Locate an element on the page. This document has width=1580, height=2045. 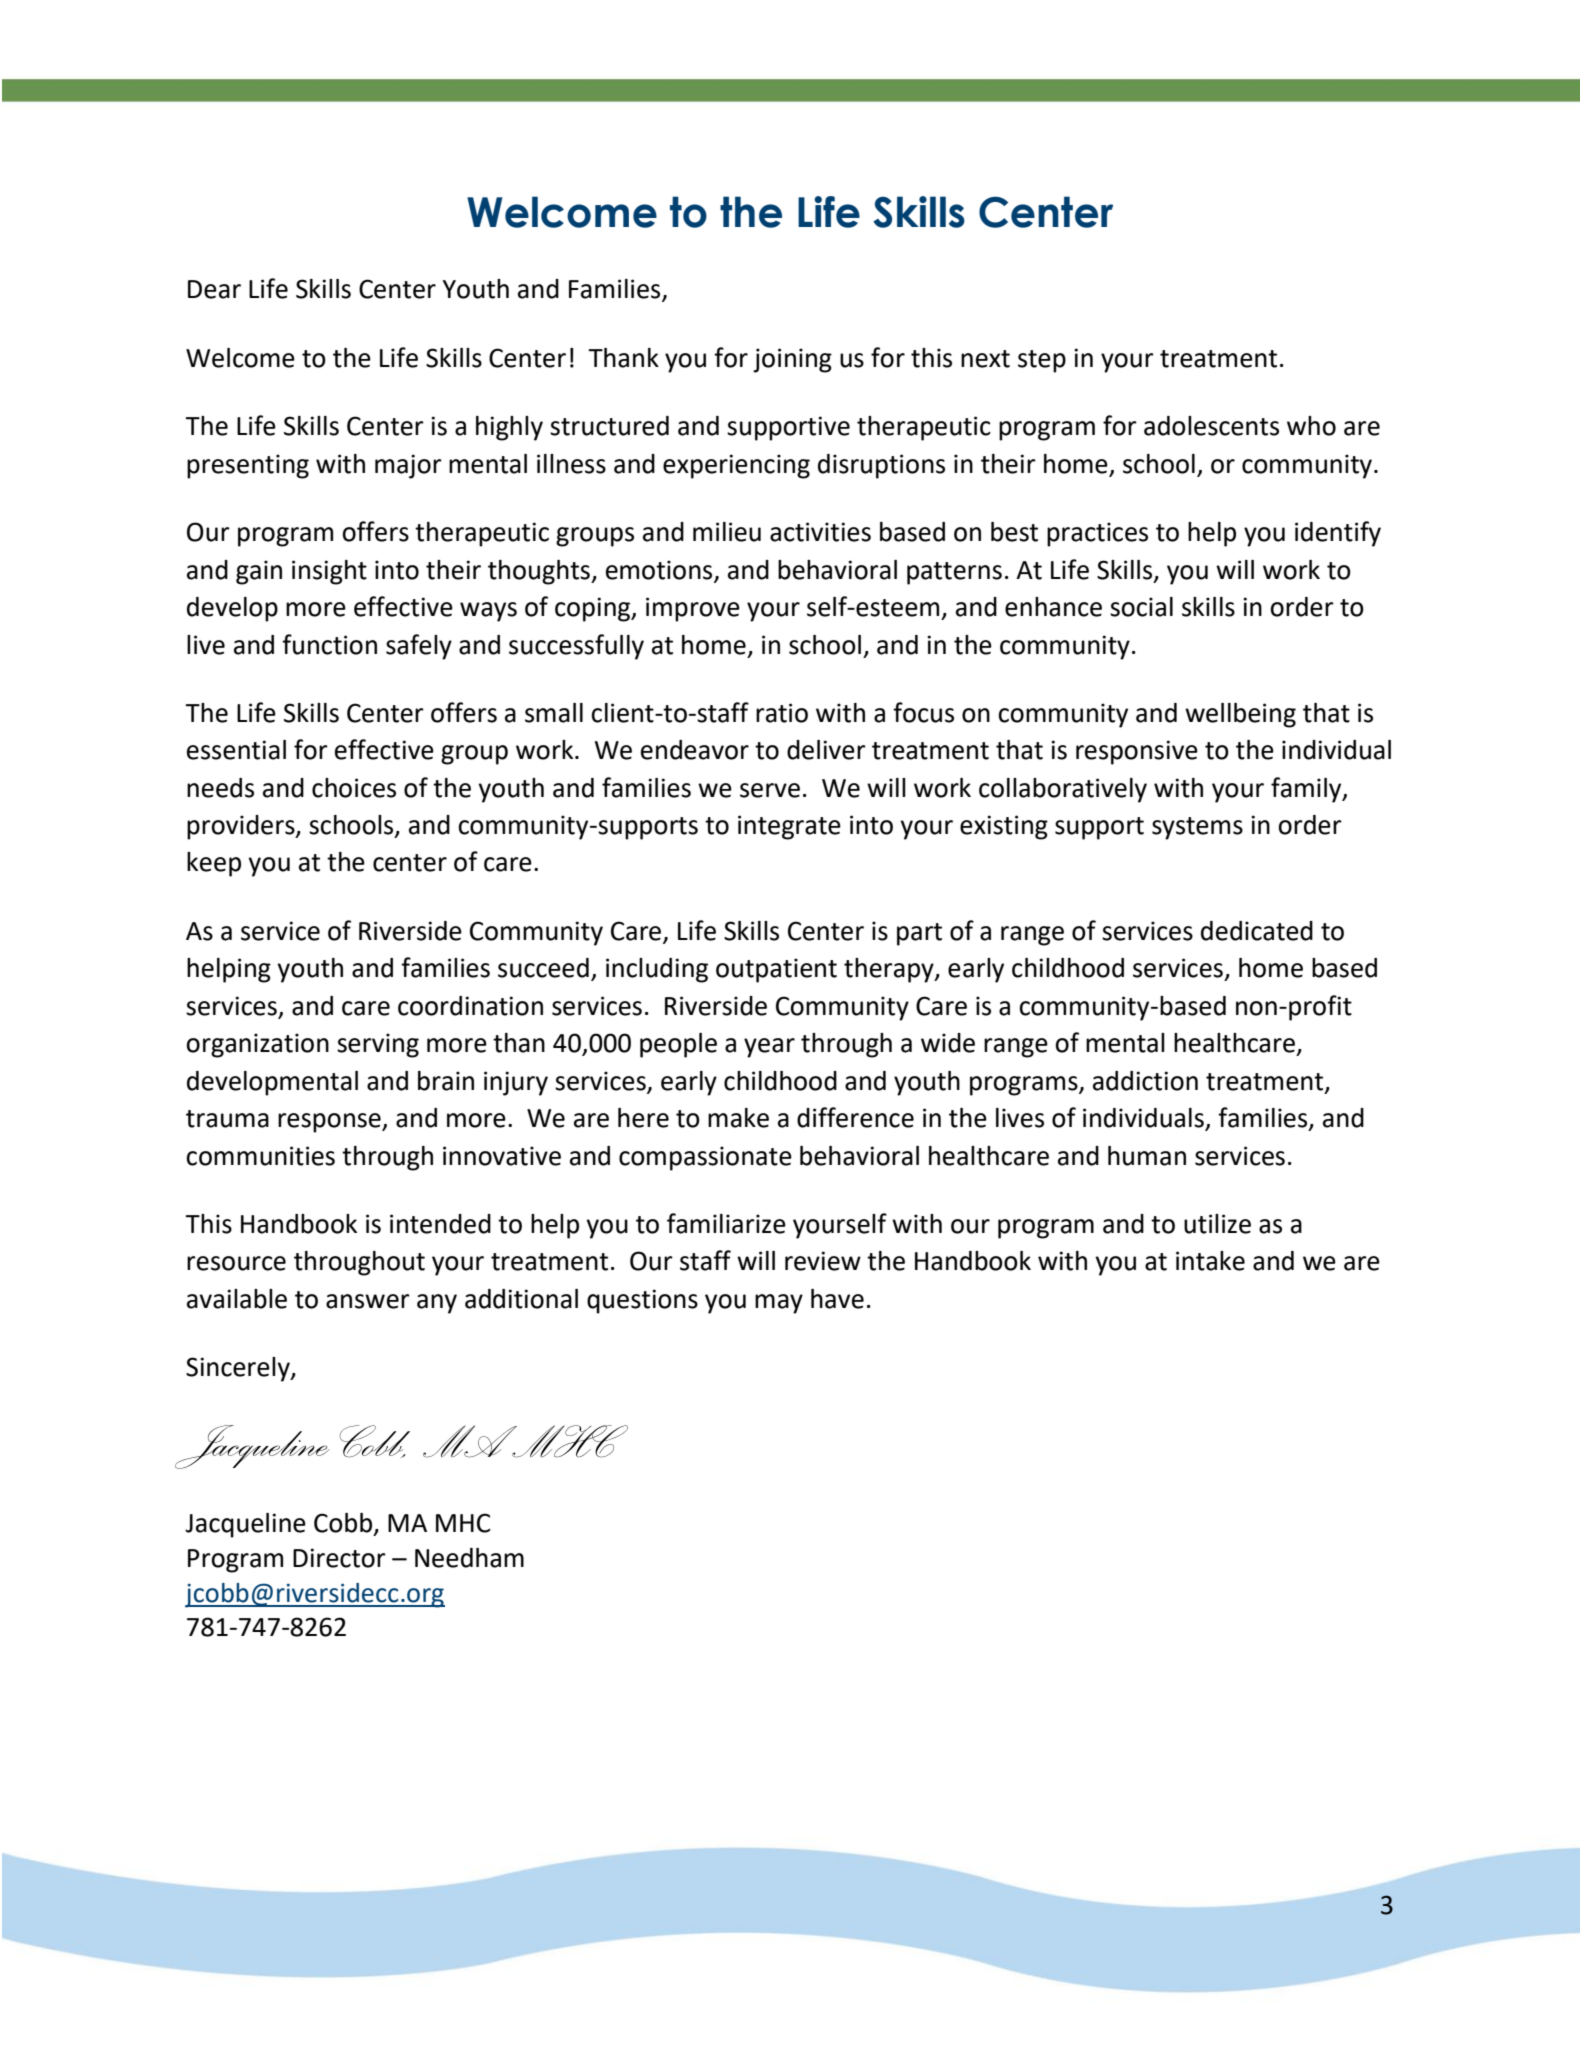
step is located at coordinates (1042, 361).
